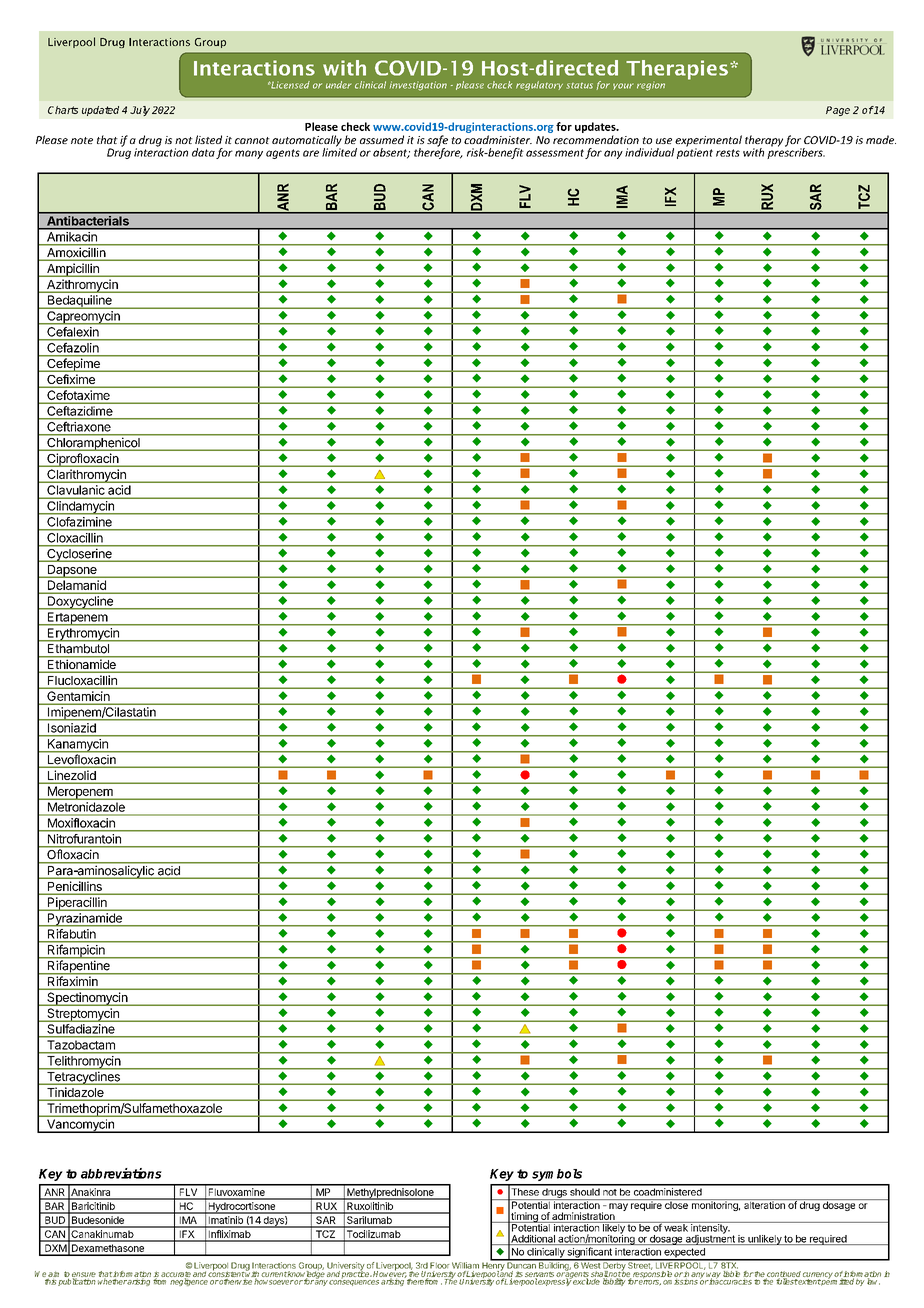 Image resolution: width=924 pixels, height=1308 pixels. Describe the element at coordinates (176, 1275) in the document. I see `accurate` at that location.
